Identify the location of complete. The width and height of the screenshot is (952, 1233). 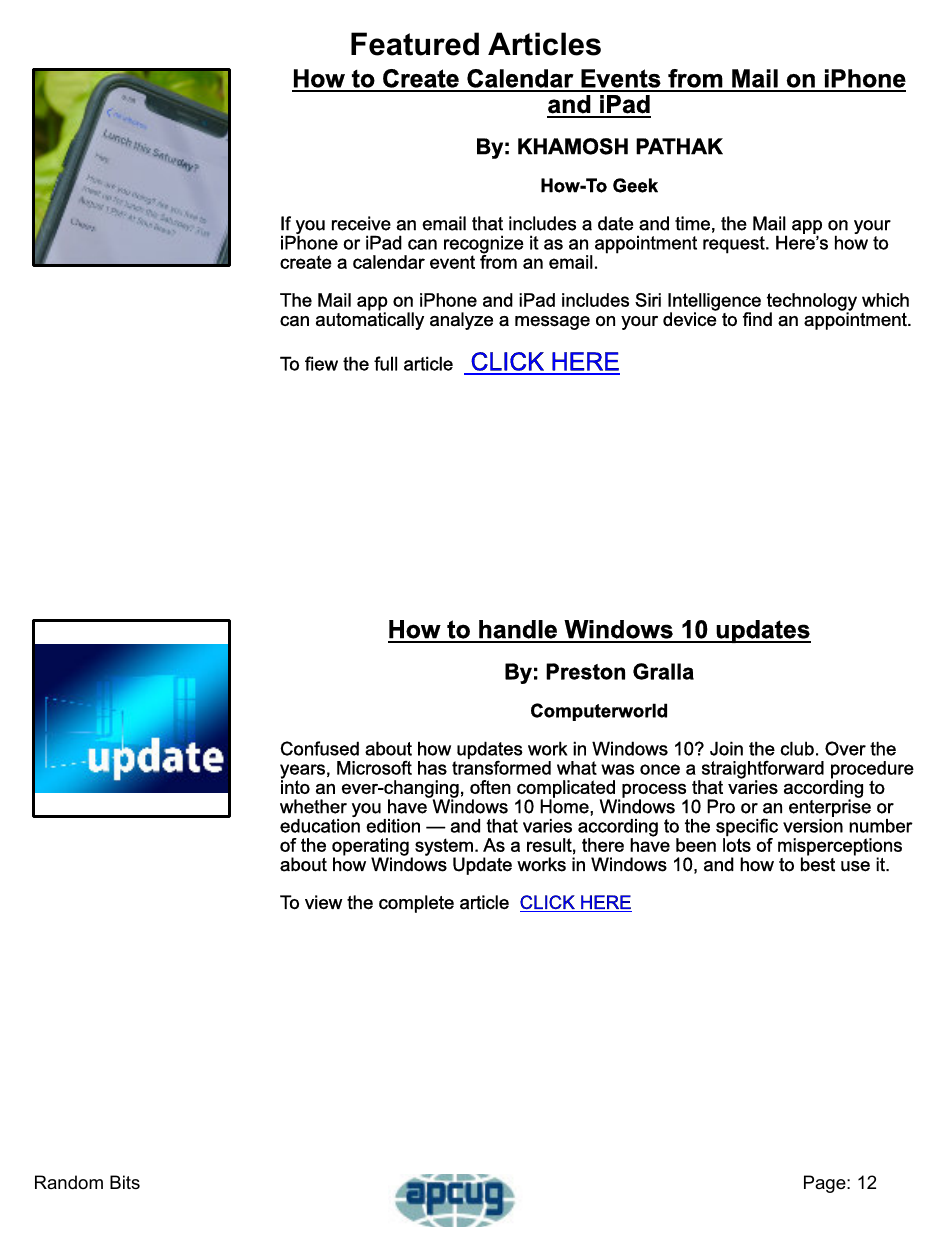
(416, 904).
